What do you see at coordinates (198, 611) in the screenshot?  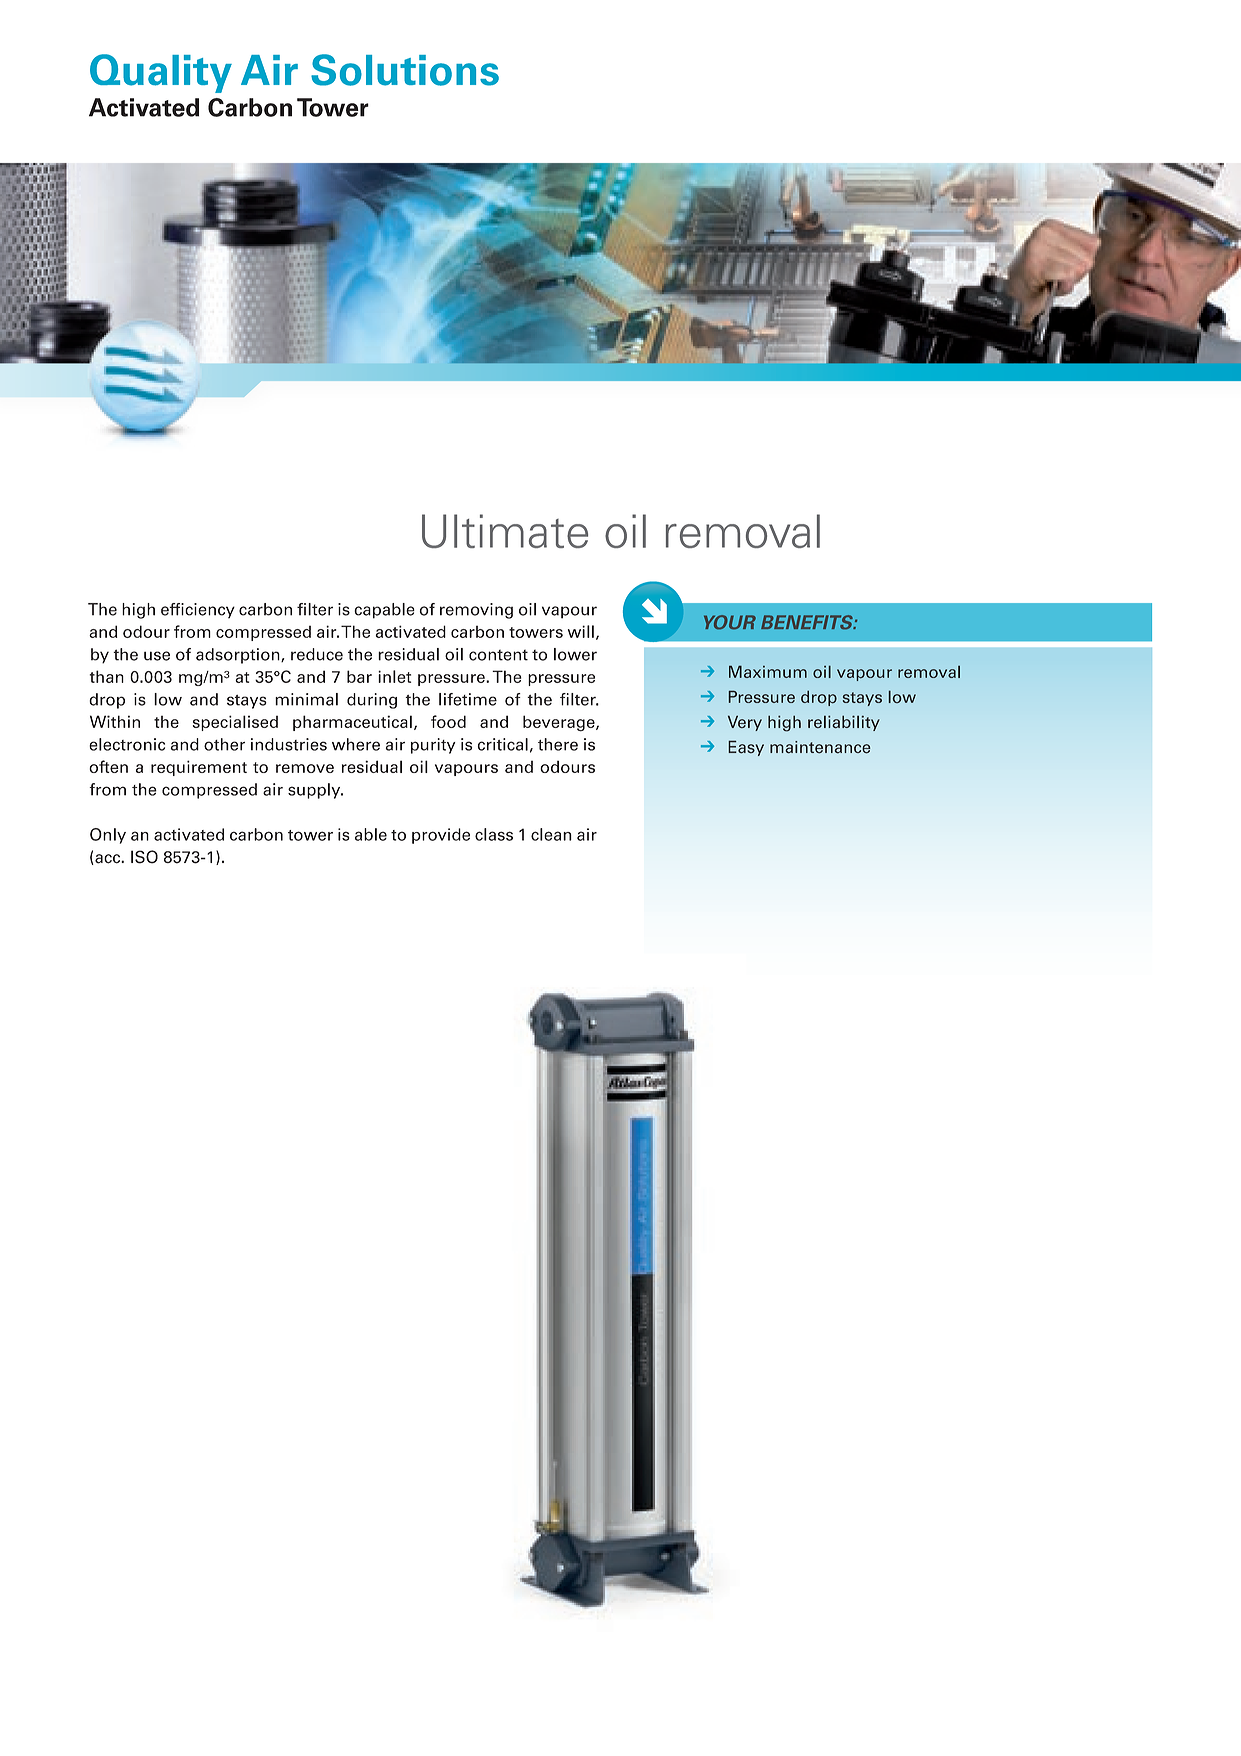 I see `efficiency` at bounding box center [198, 611].
